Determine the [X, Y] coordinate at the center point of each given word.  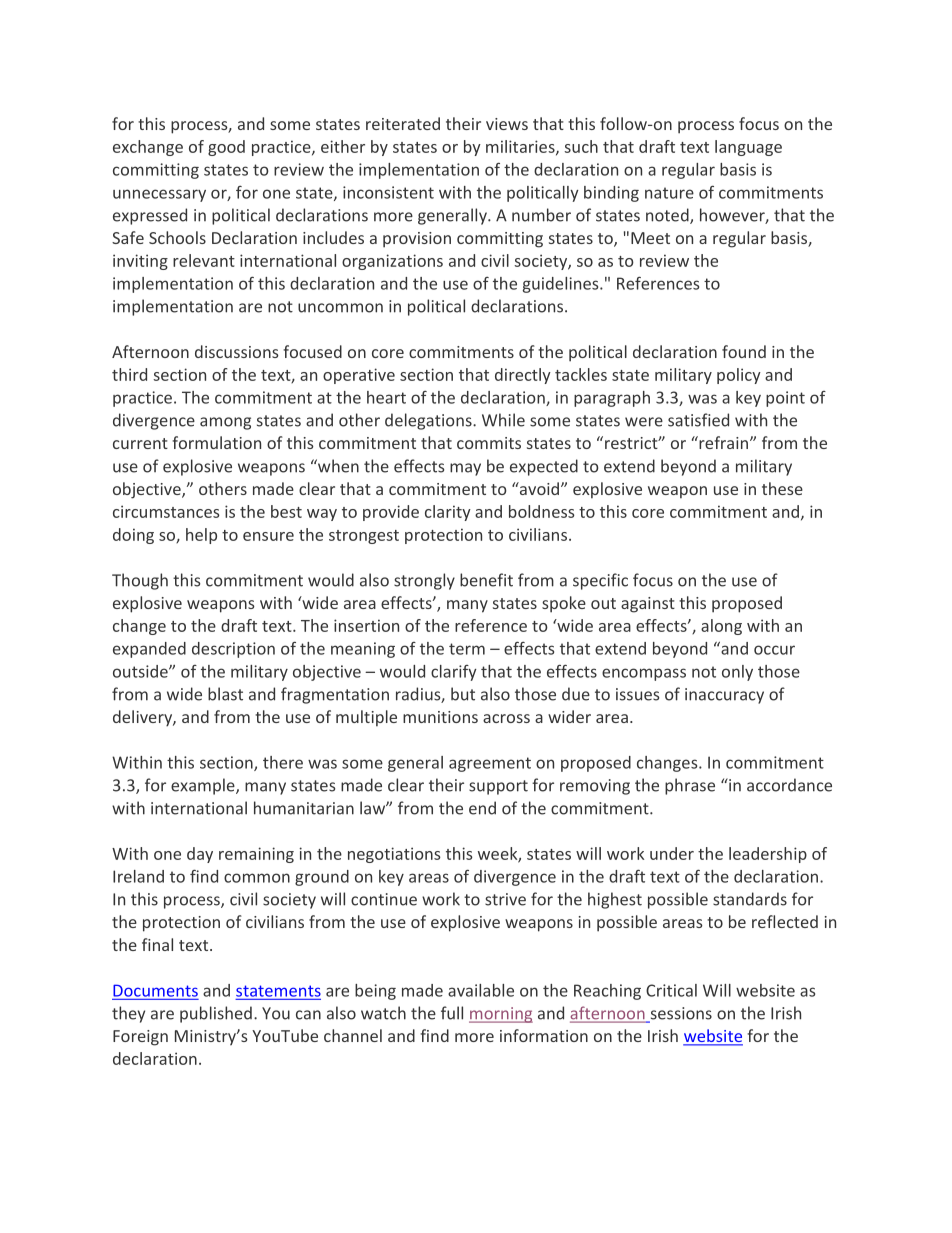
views [507, 124]
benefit [486, 580]
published [216, 1014]
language [748, 148]
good [226, 148]
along [721, 627]
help [201, 536]
